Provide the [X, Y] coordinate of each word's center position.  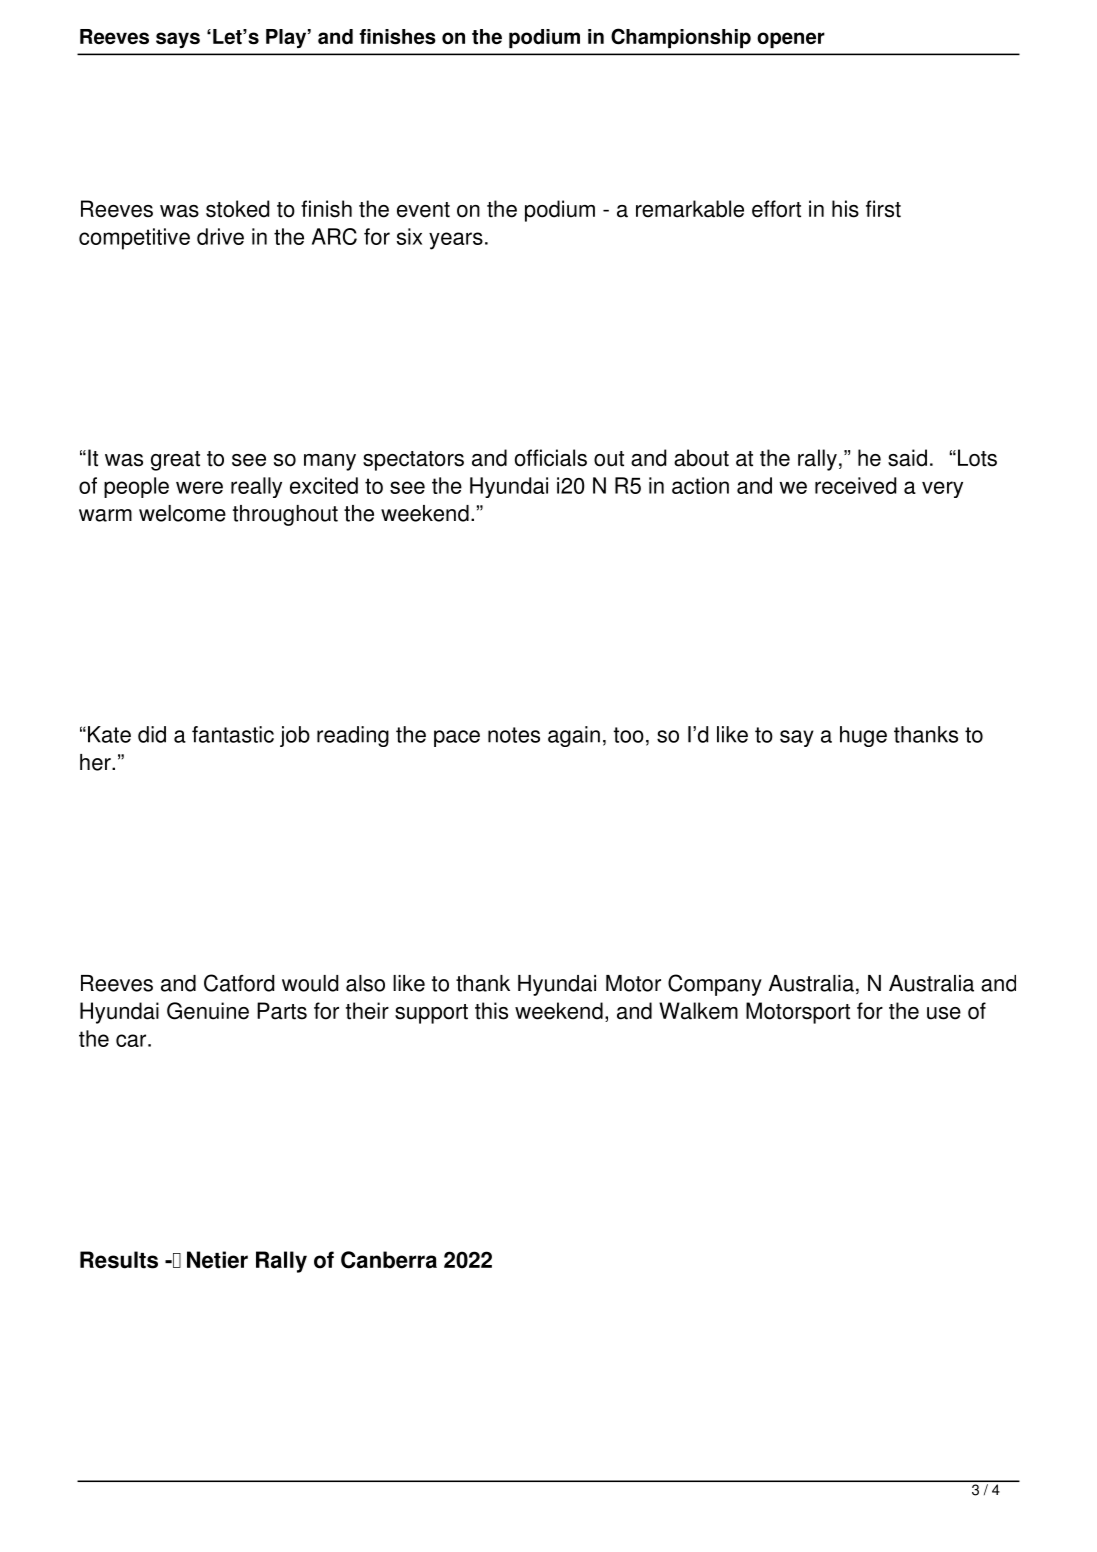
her [96, 762]
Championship [681, 38]
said [907, 458]
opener [791, 40]
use [944, 1013]
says [178, 40]
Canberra [389, 1260]
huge [863, 736]
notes [514, 735]
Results [119, 1260]
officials [551, 458]
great [175, 461]
